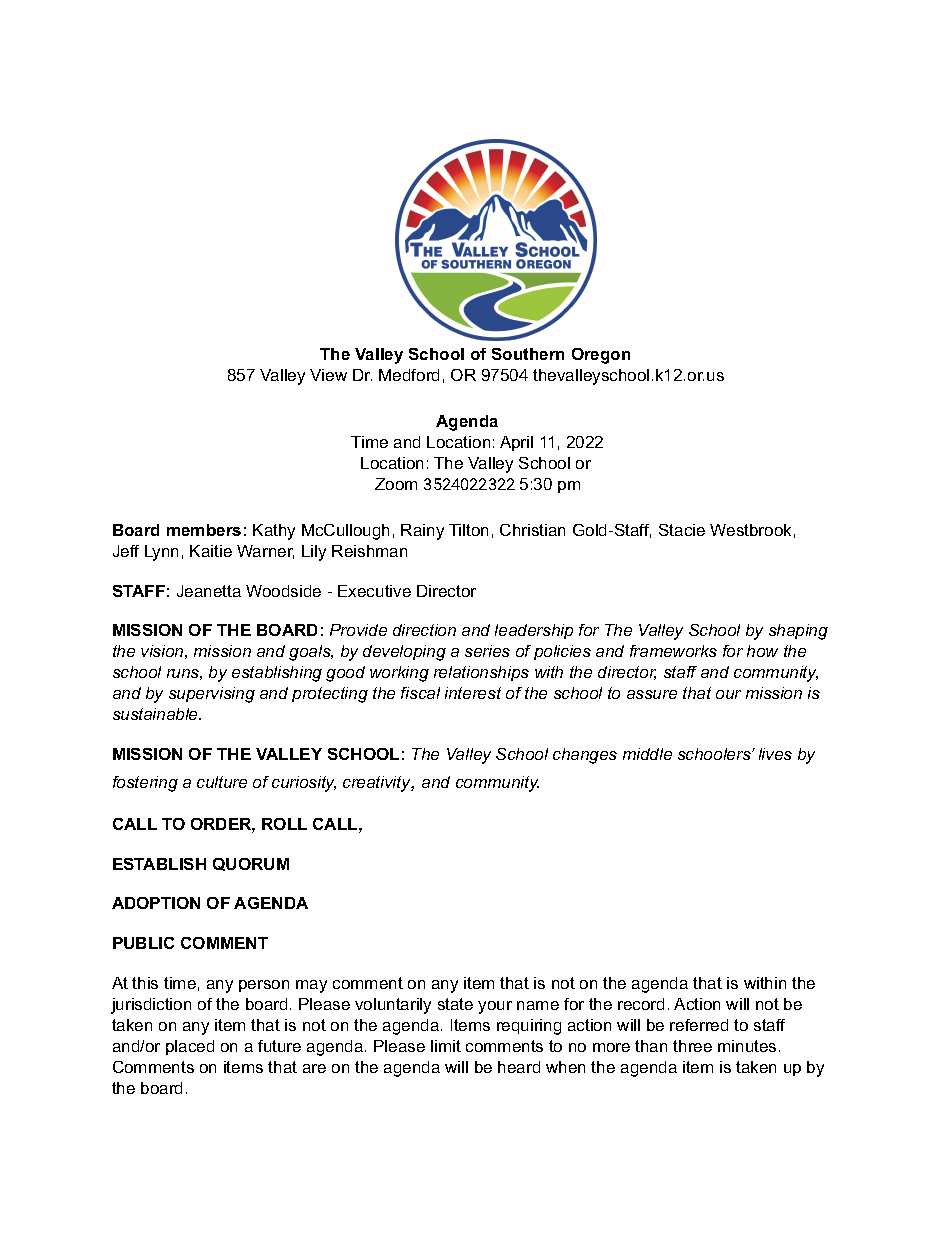 The height and width of the document is (1233, 952). Describe the element at coordinates (251, 864) in the document. I see `QUORUM` at that location.
